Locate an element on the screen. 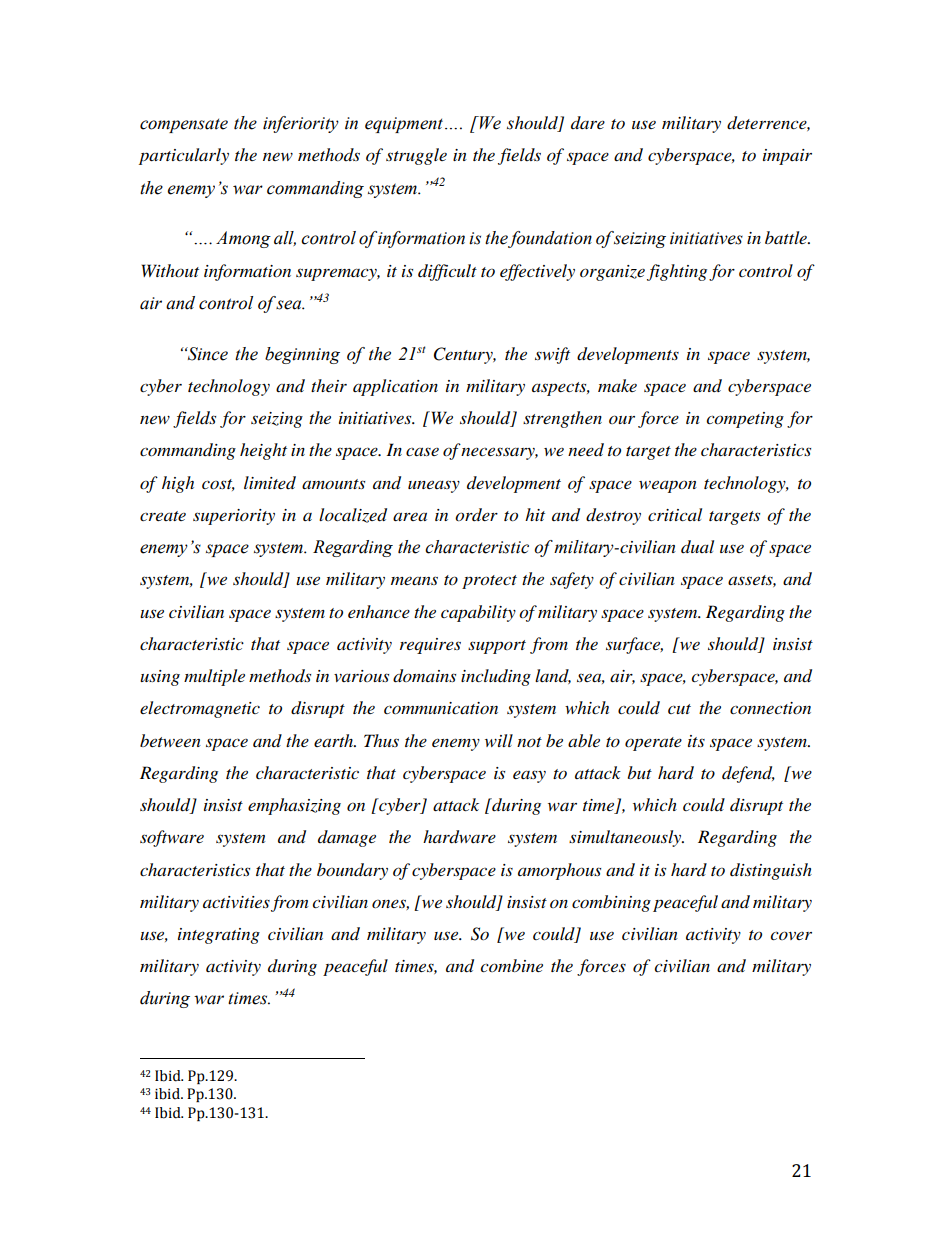 The width and height of the screenshot is (952, 1233). impair is located at coordinates (787, 157).
